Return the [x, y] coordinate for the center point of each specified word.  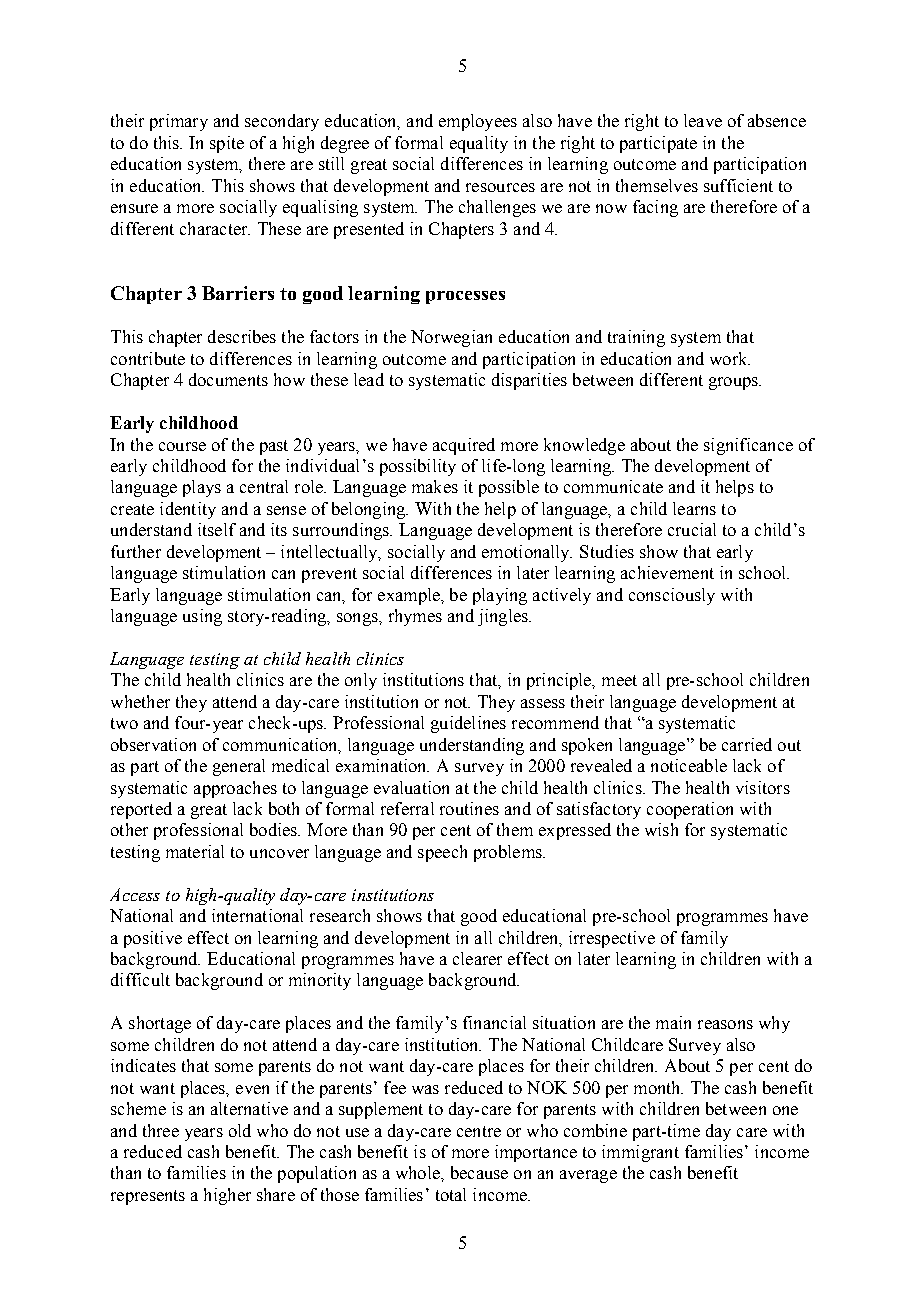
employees [478, 122]
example [410, 596]
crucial [692, 529]
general [239, 767]
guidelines [468, 724]
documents [228, 379]
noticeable [689, 765]
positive [153, 939]
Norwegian [451, 338]
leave [703, 120]
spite [227, 144]
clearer [477, 958]
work [730, 358]
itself [217, 529]
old [240, 1130]
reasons [725, 1024]
